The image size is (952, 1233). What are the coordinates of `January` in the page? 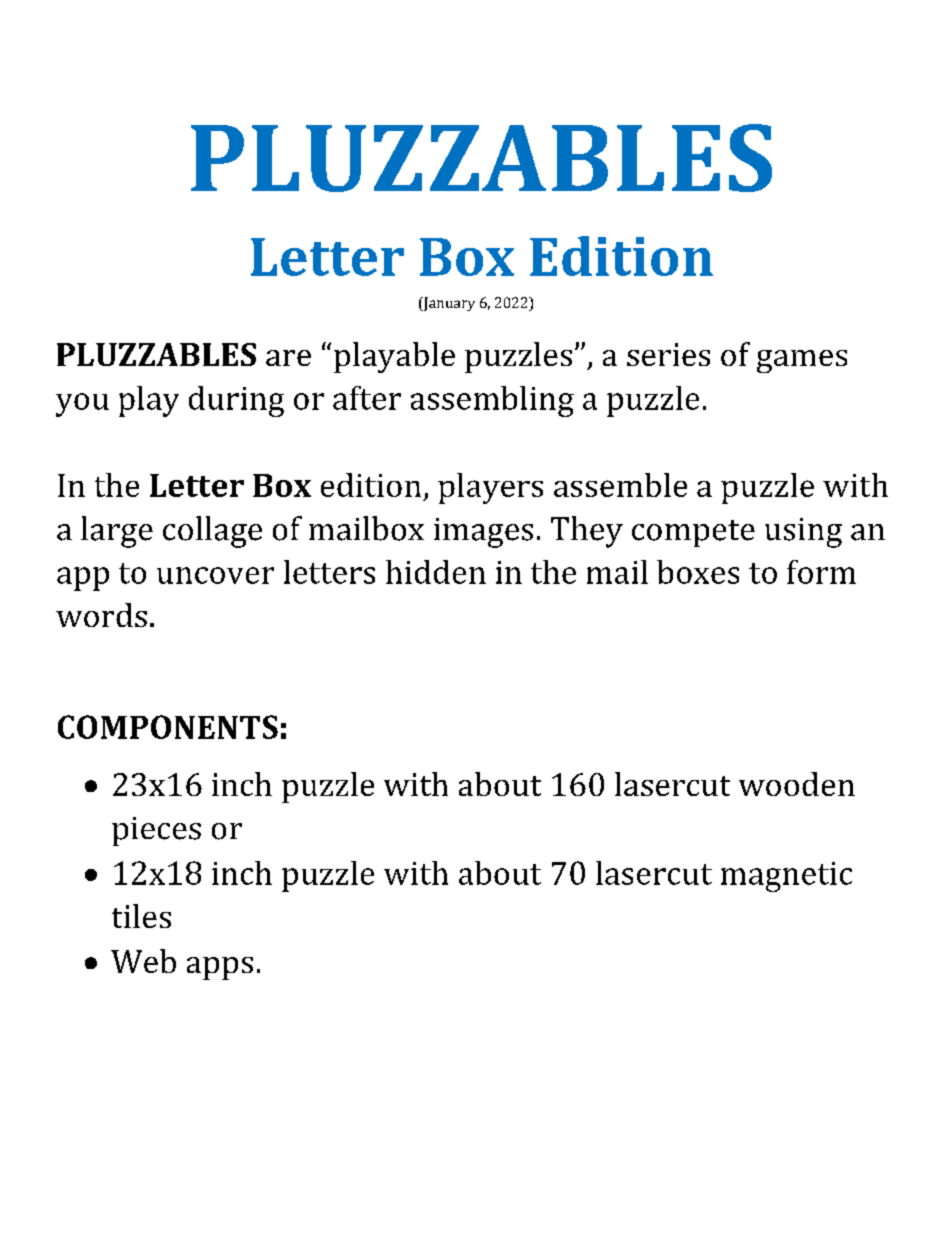 It's located at (448, 304).
